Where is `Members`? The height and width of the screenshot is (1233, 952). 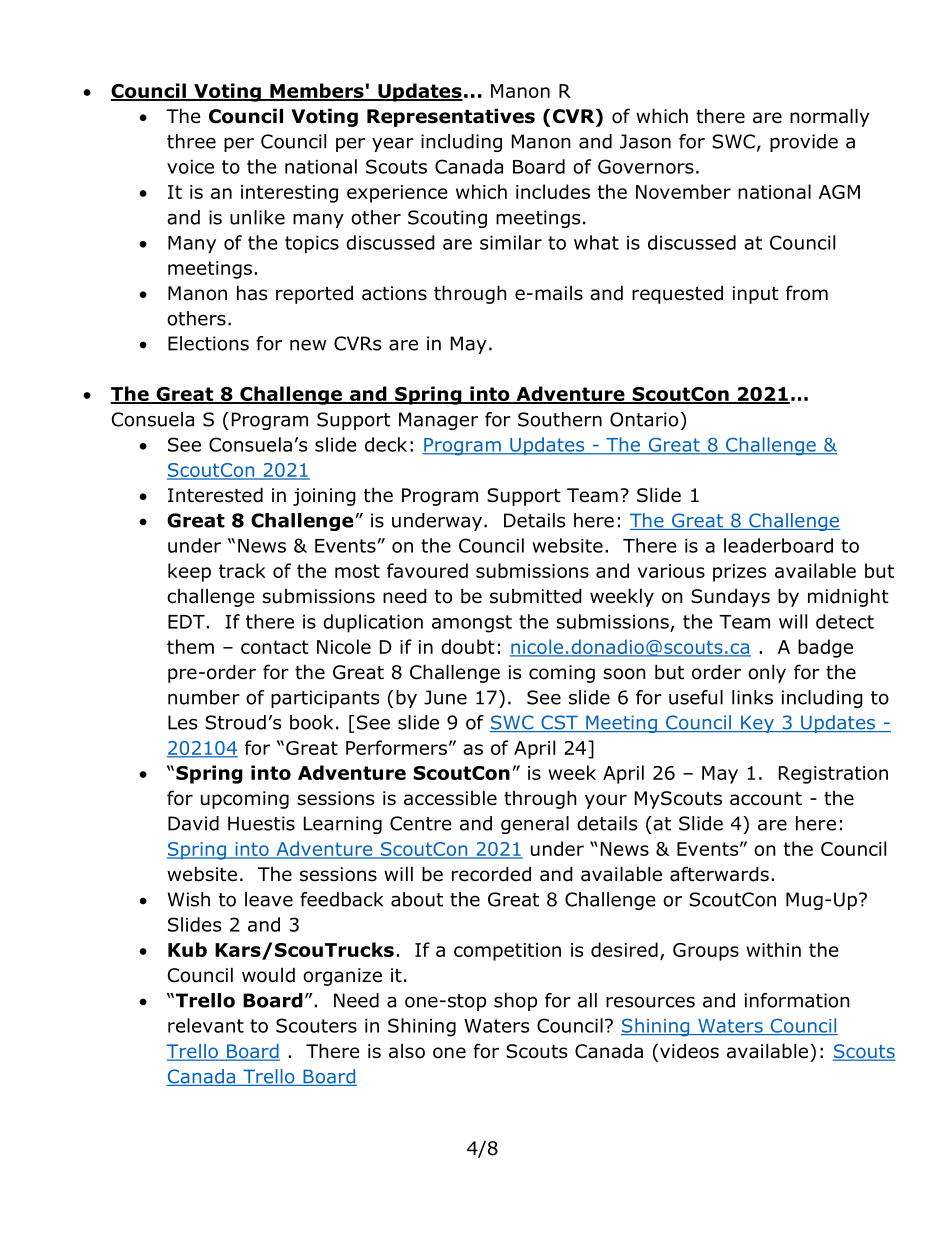
Members is located at coordinates (317, 92).
